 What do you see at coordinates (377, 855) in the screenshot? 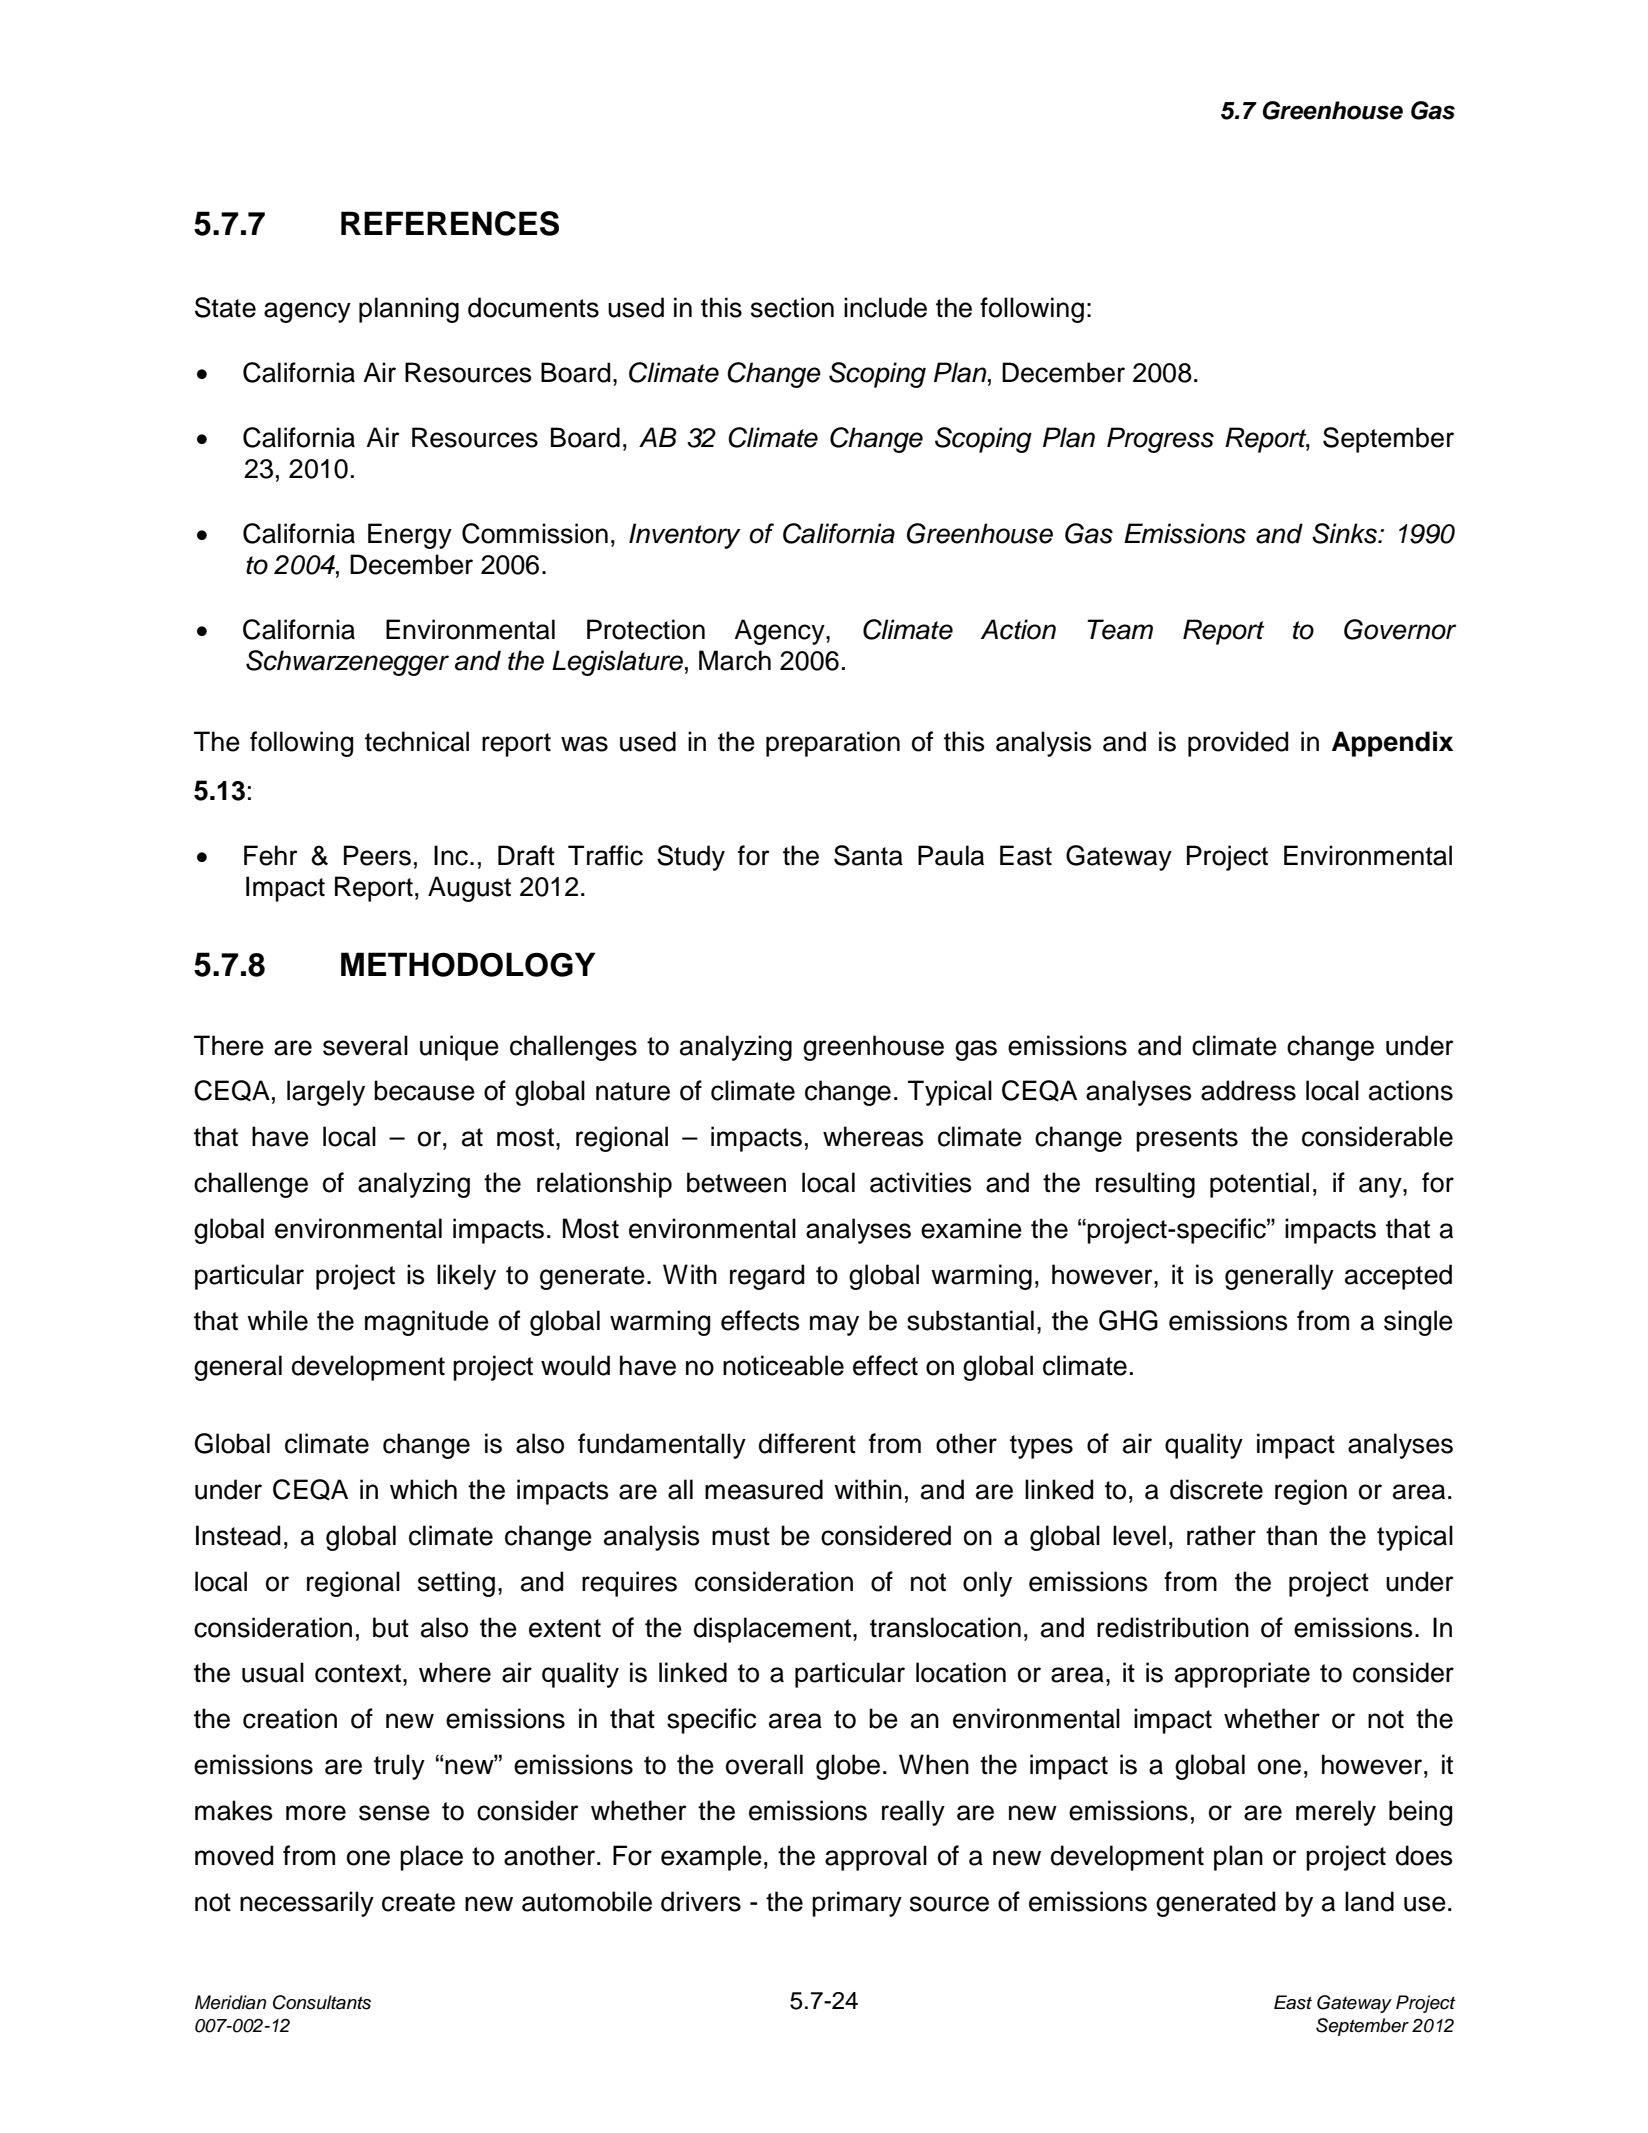
I see `Peers` at bounding box center [377, 855].
